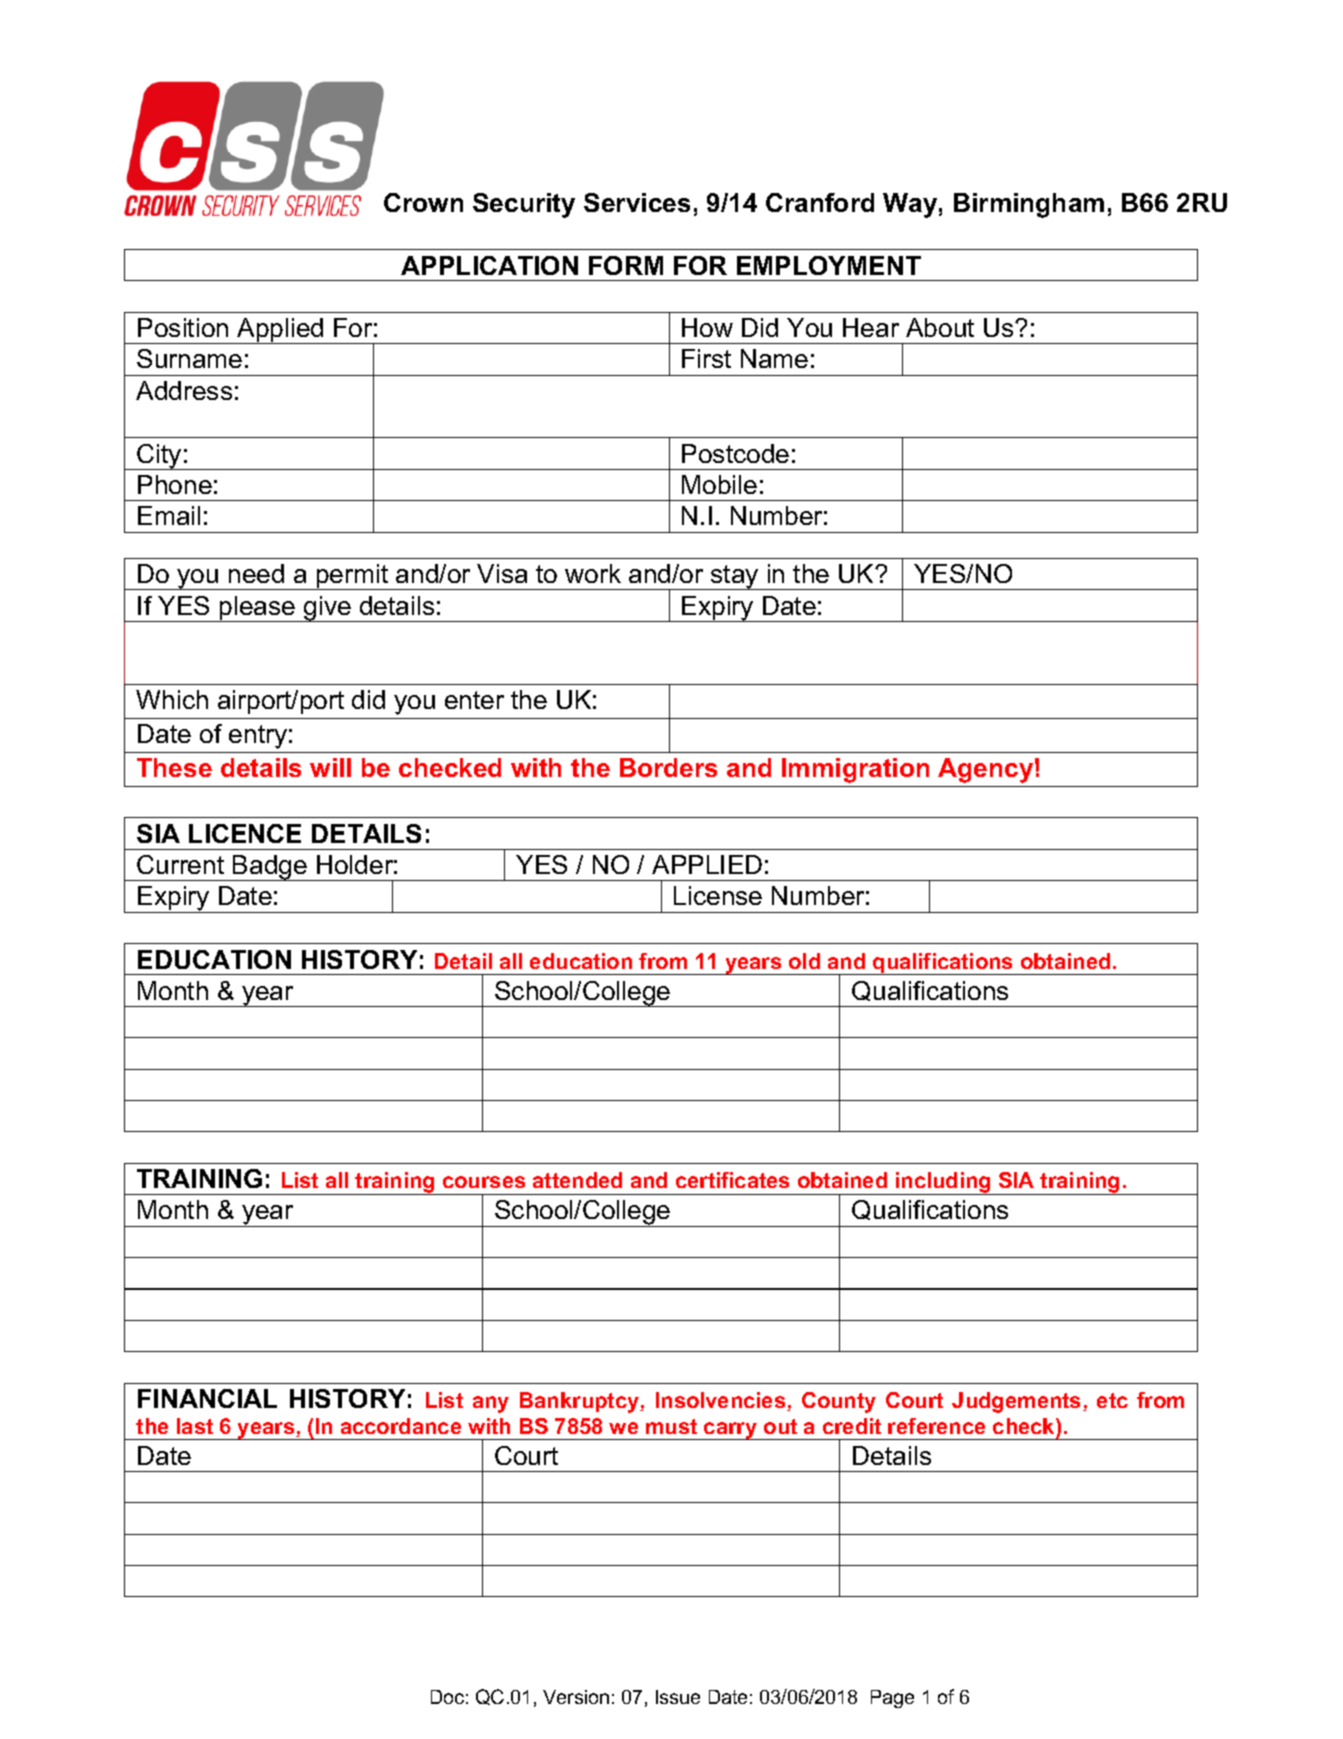  Describe the element at coordinates (207, 1398) in the page. I see `FINANCIAL` at that location.
